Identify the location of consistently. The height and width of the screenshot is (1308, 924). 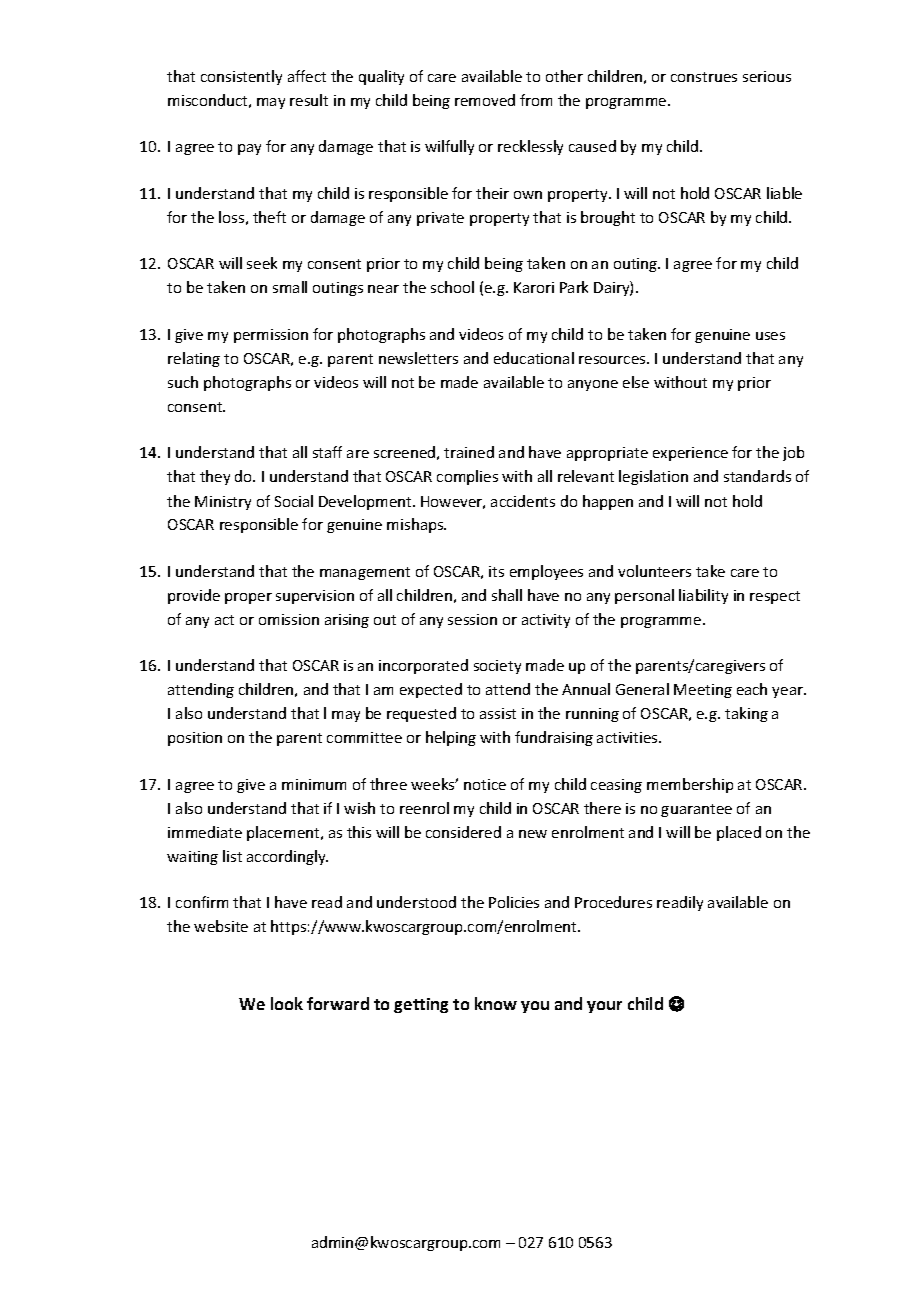
(241, 77).
